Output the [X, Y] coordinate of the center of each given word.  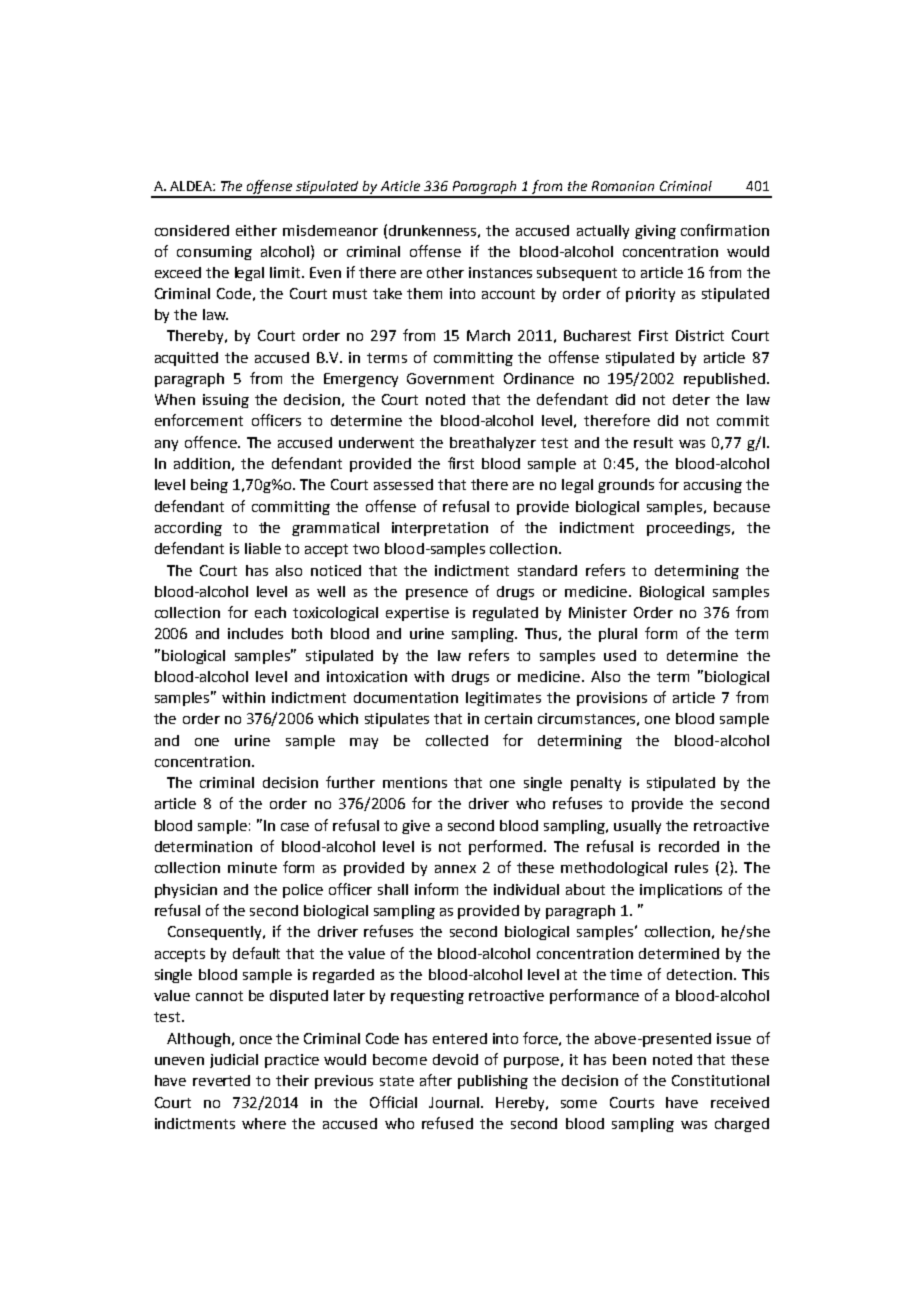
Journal [454, 1102]
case [295, 827]
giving [655, 232]
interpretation [440, 529]
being [209, 486]
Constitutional [720, 1080]
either [256, 230]
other [445, 272]
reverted [221, 1080]
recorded [689, 846]
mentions [415, 782]
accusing [713, 486]
